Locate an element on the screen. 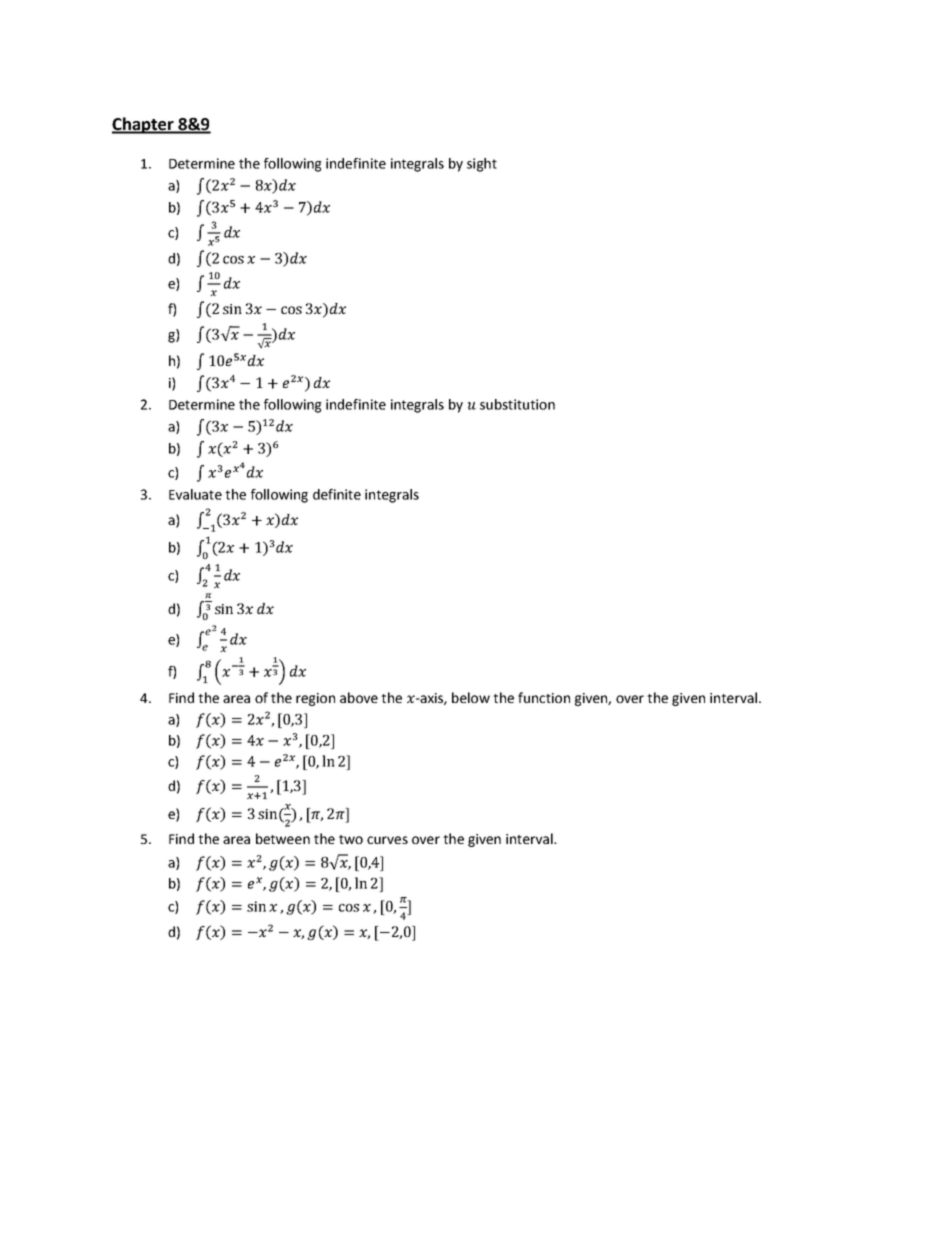 This screenshot has width=952, height=1233. two is located at coordinates (351, 839).
